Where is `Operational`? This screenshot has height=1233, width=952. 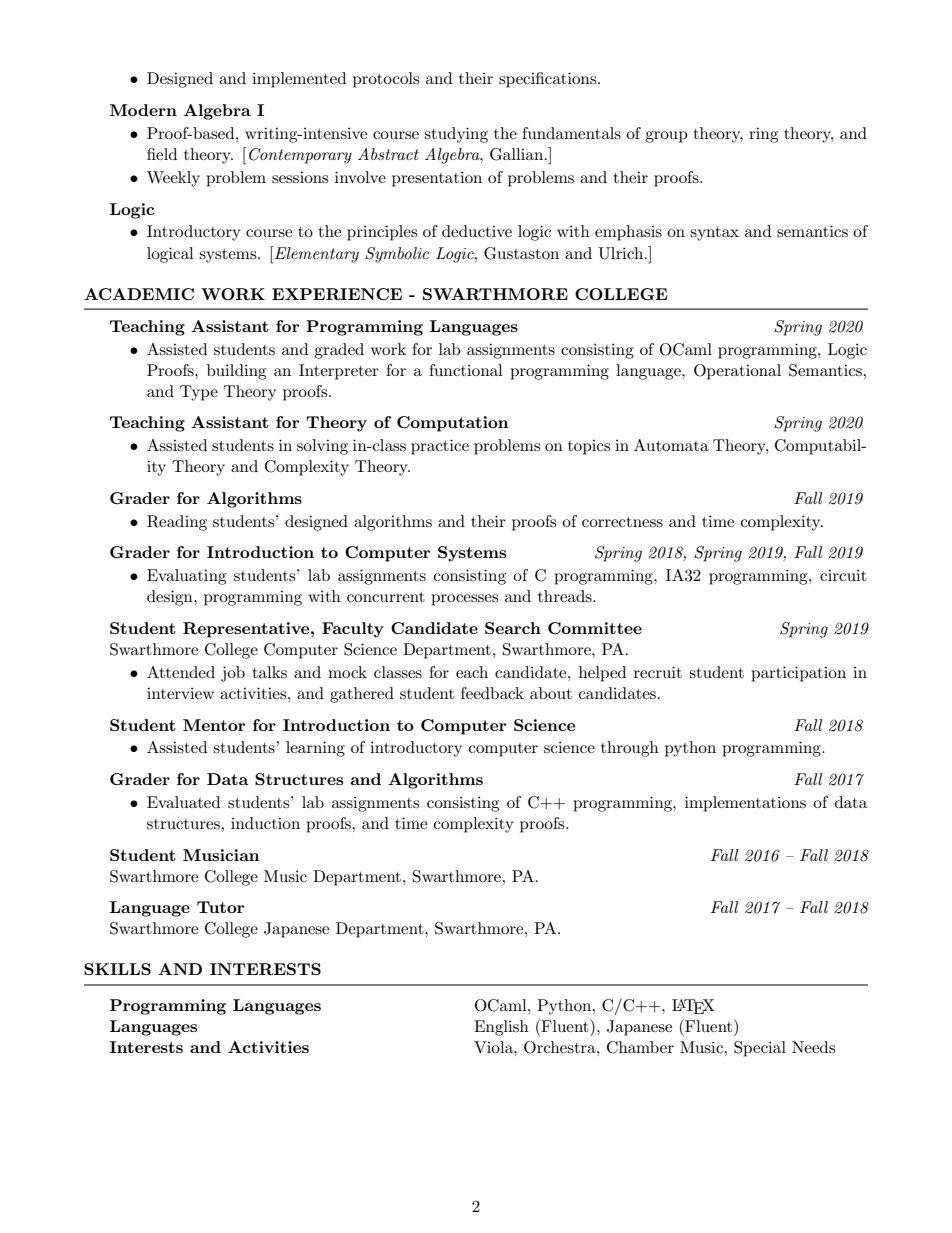
Operational is located at coordinates (737, 372).
